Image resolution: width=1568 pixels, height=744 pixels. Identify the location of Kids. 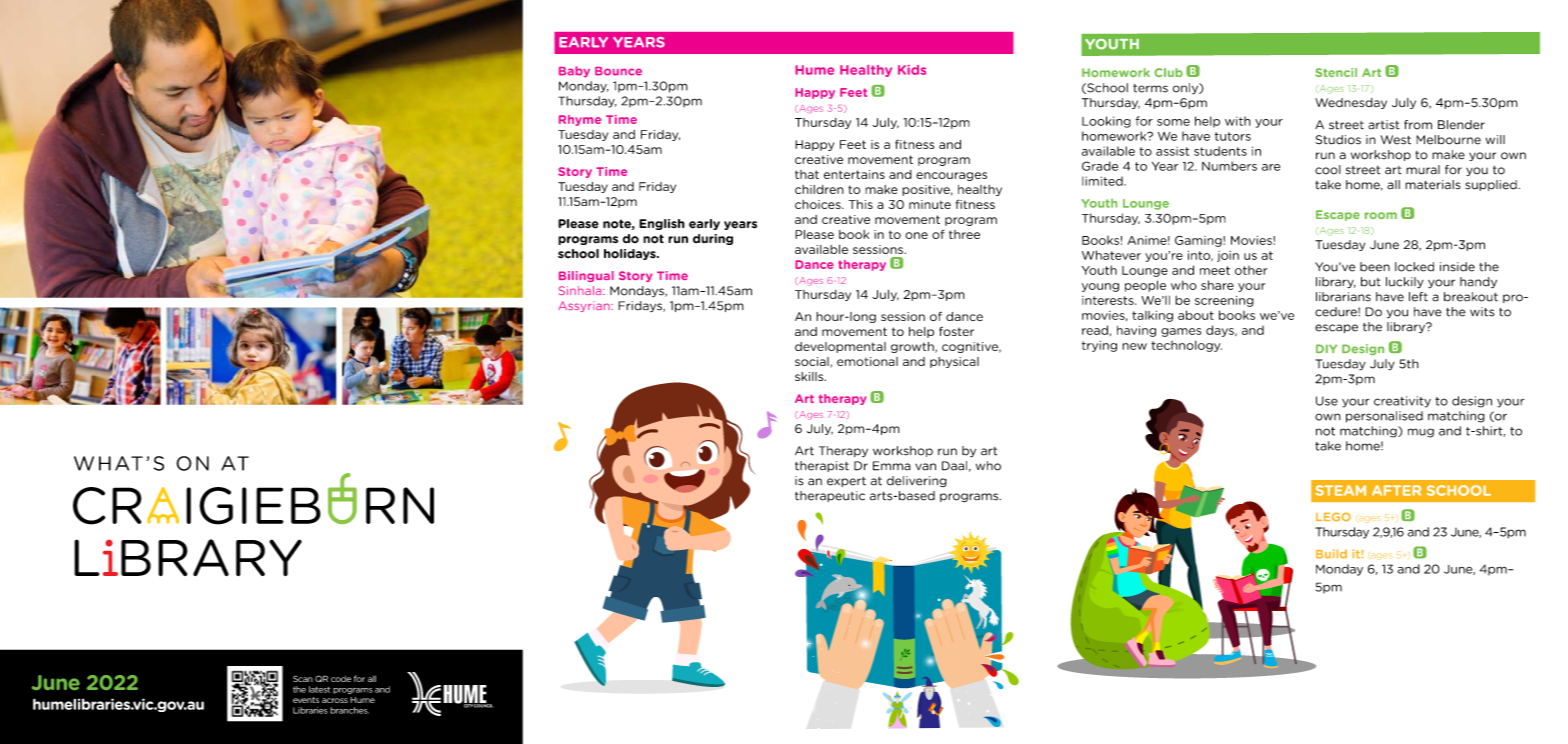
(912, 70).
